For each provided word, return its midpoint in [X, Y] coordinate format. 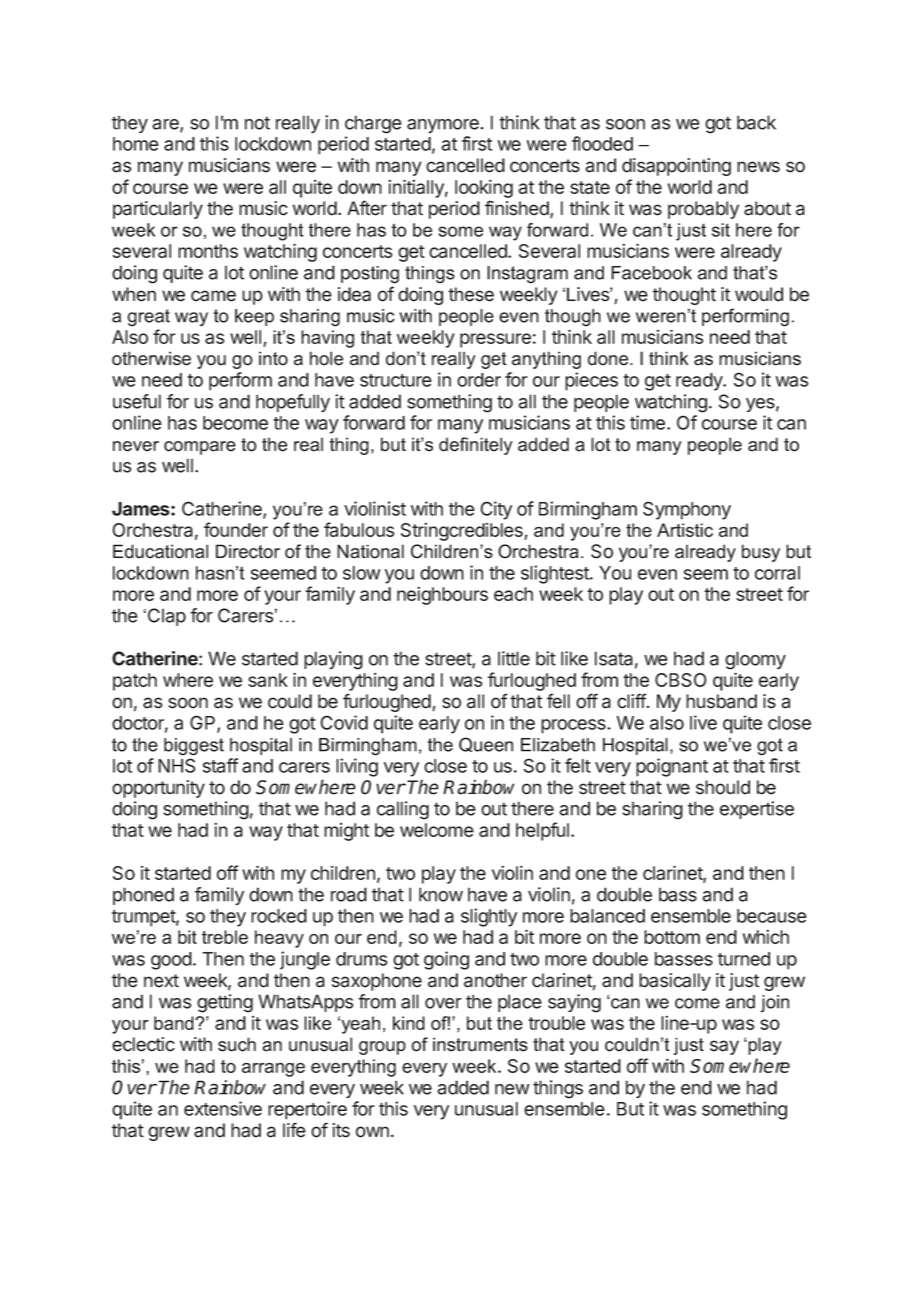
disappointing [676, 167]
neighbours [442, 596]
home [136, 144]
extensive [223, 1108]
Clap [167, 617]
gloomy [755, 660]
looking [484, 189]
